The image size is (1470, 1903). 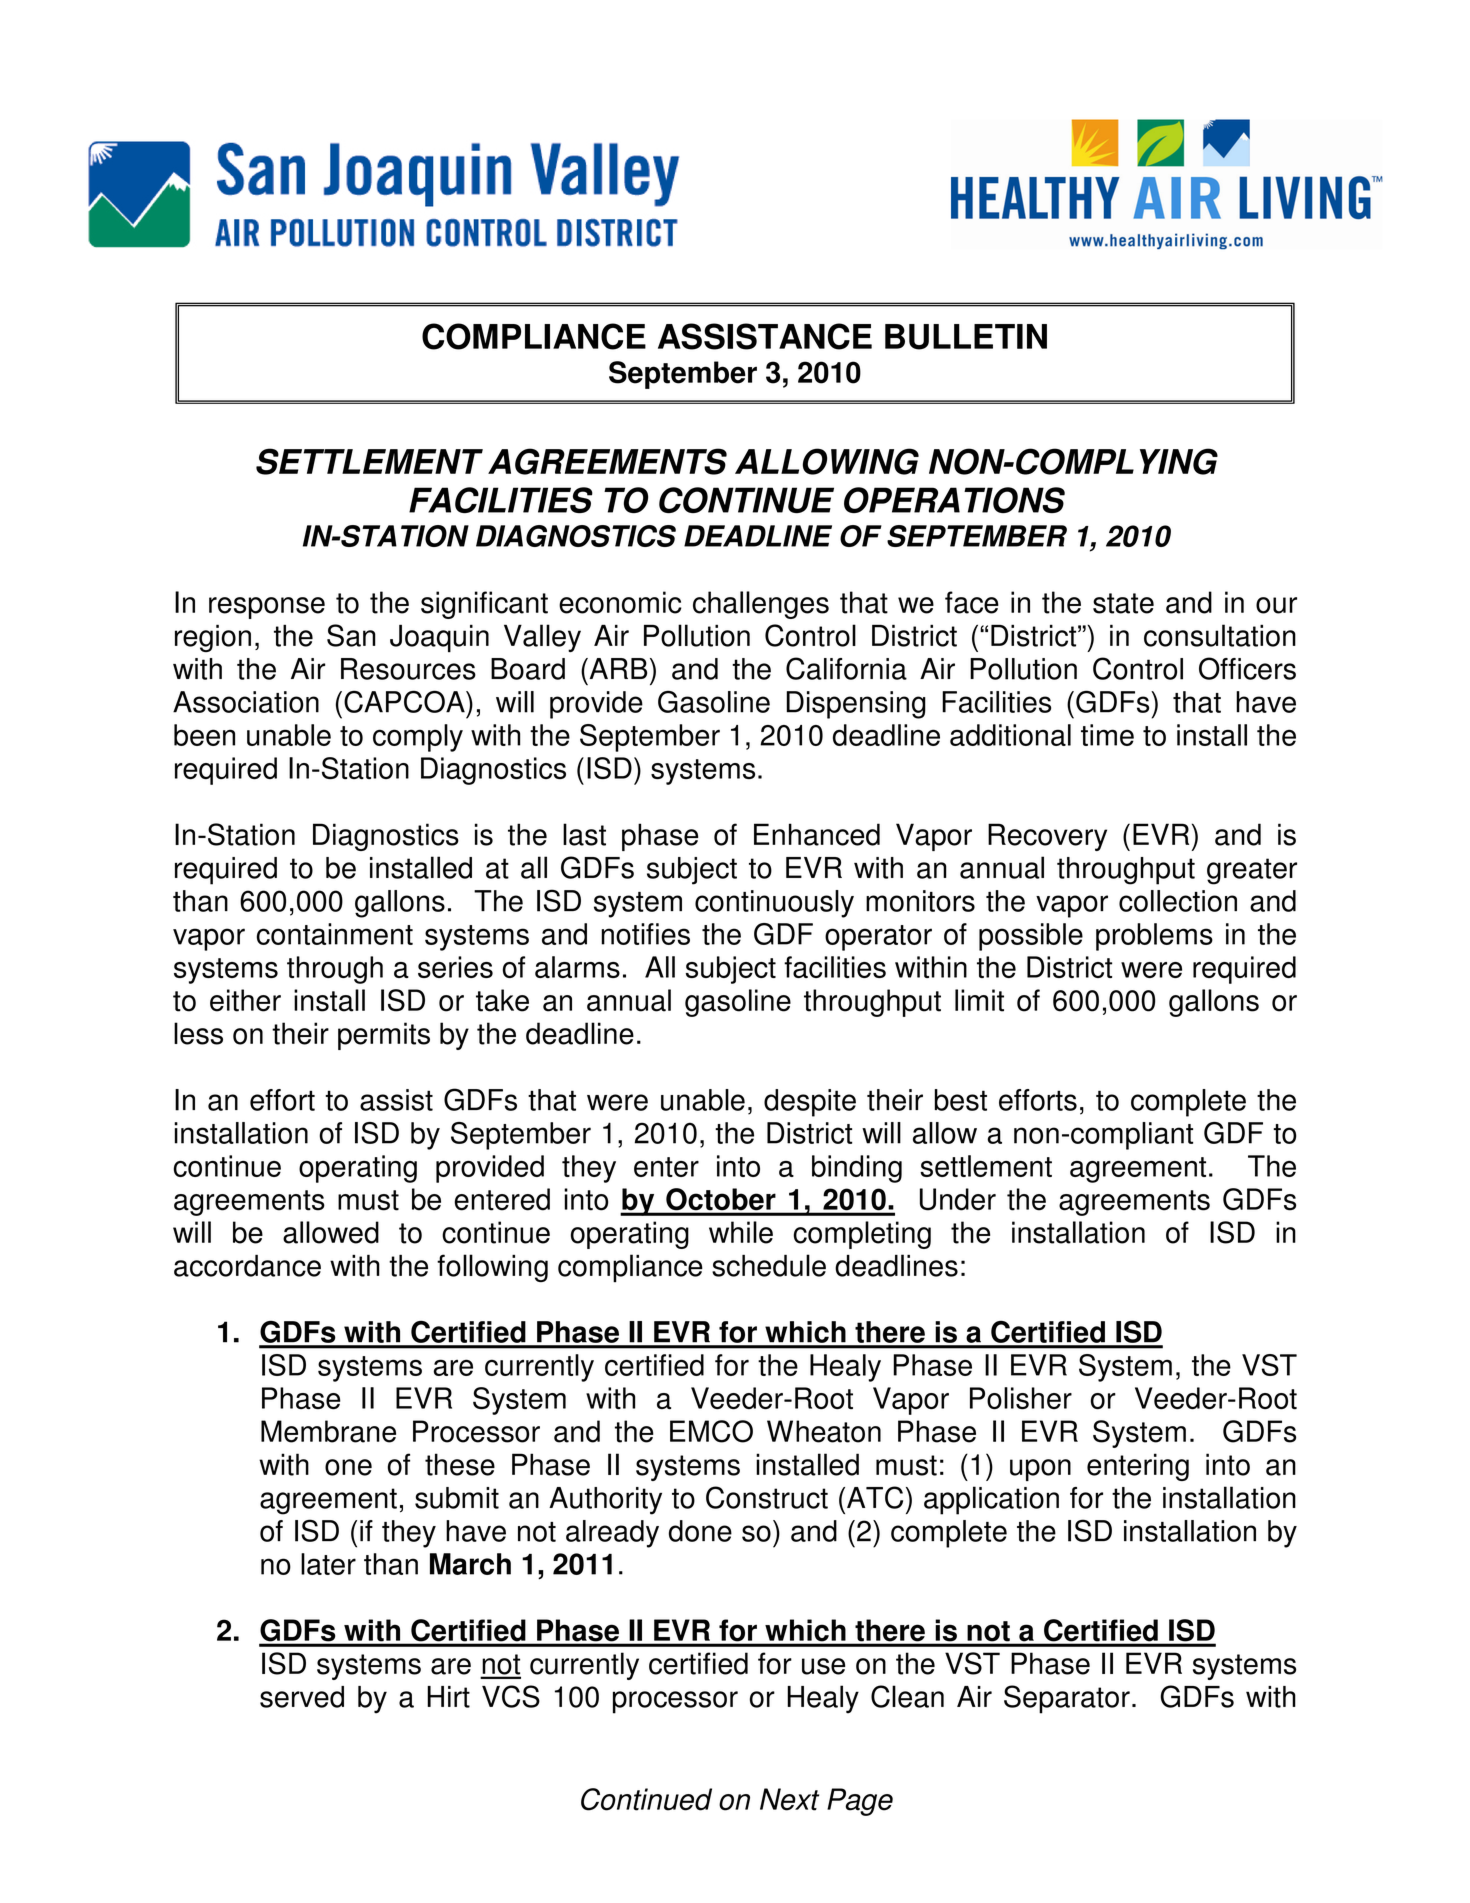 I want to click on despite, so click(x=810, y=1103).
